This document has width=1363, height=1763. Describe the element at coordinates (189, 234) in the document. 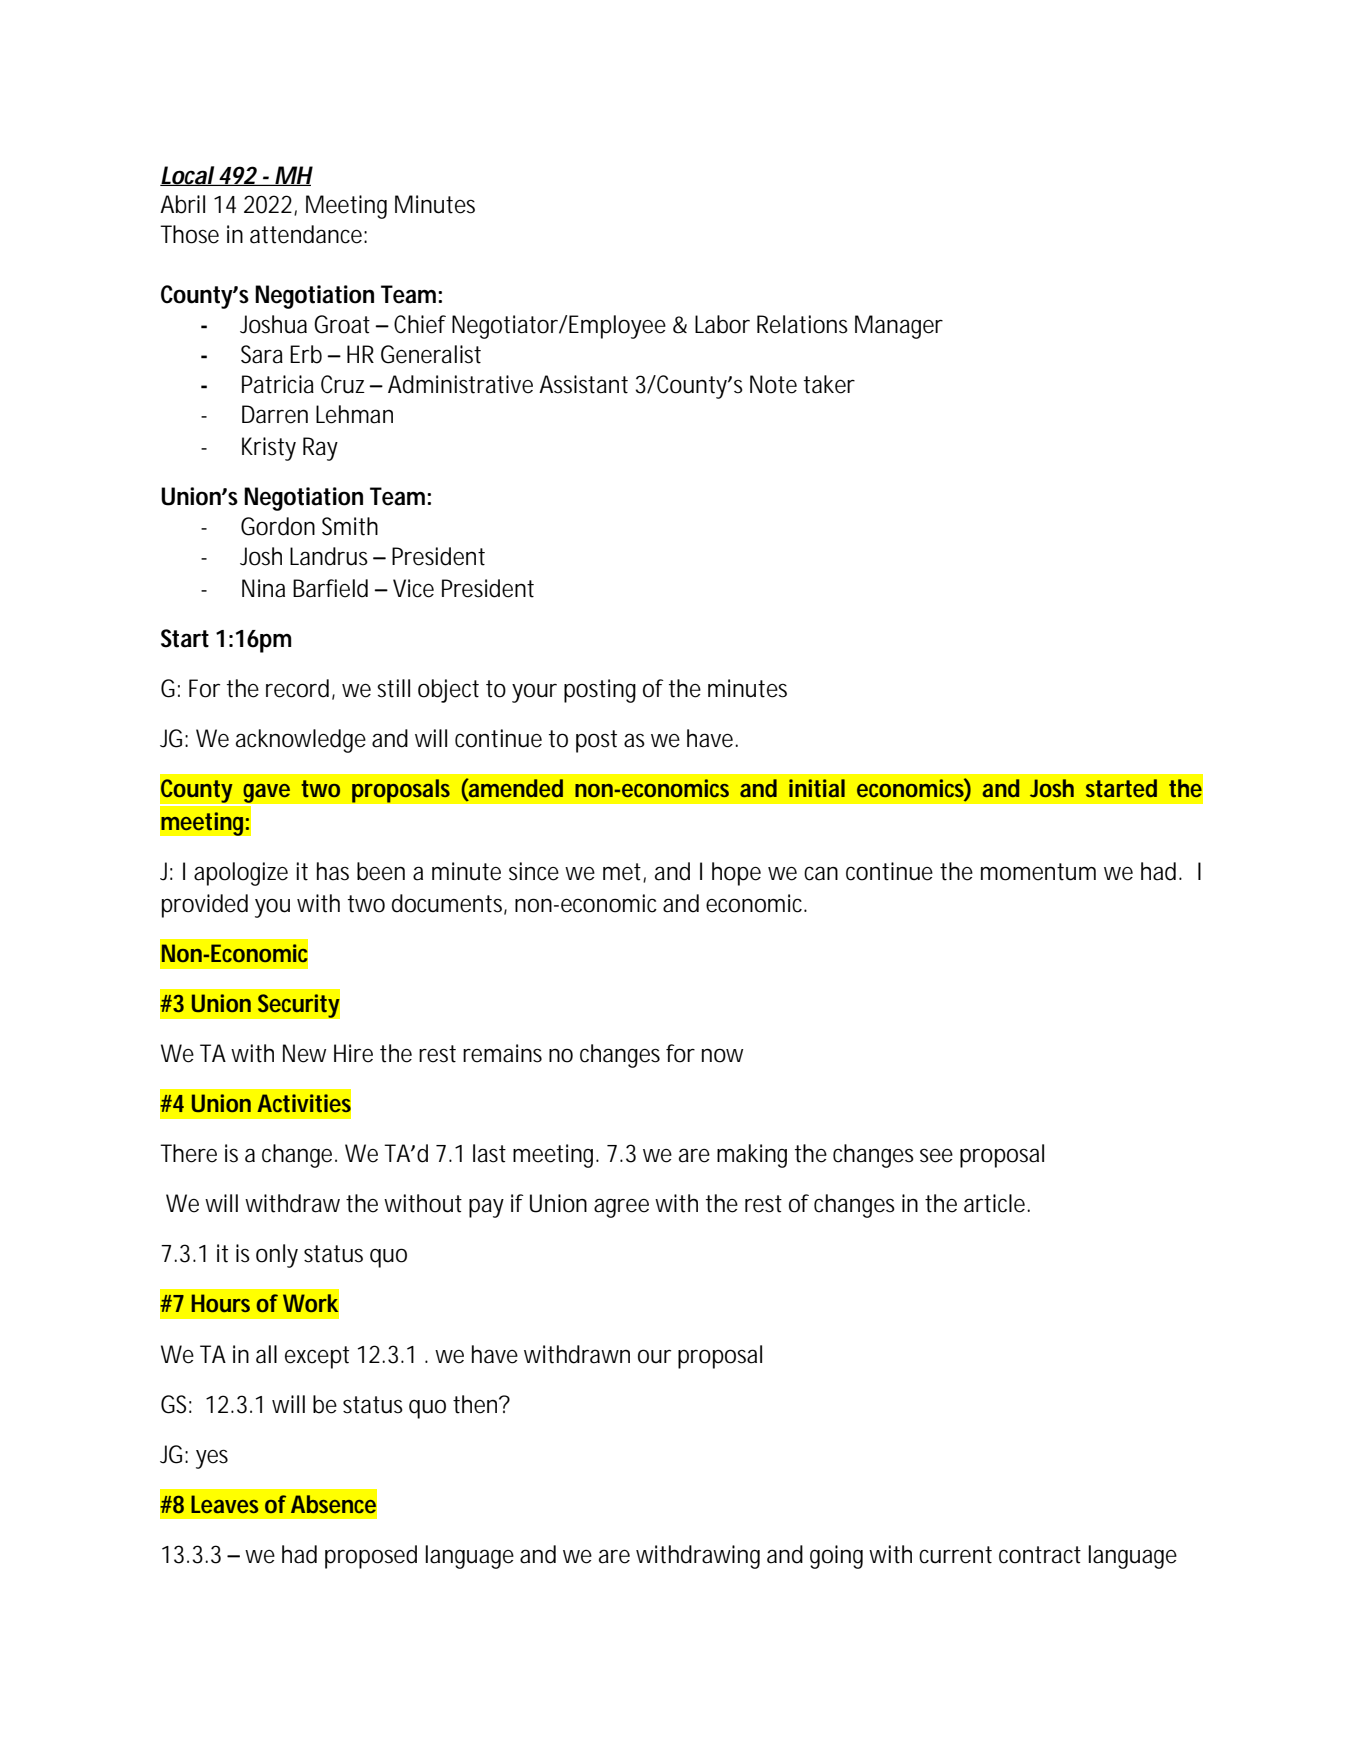

I see `Those` at that location.
